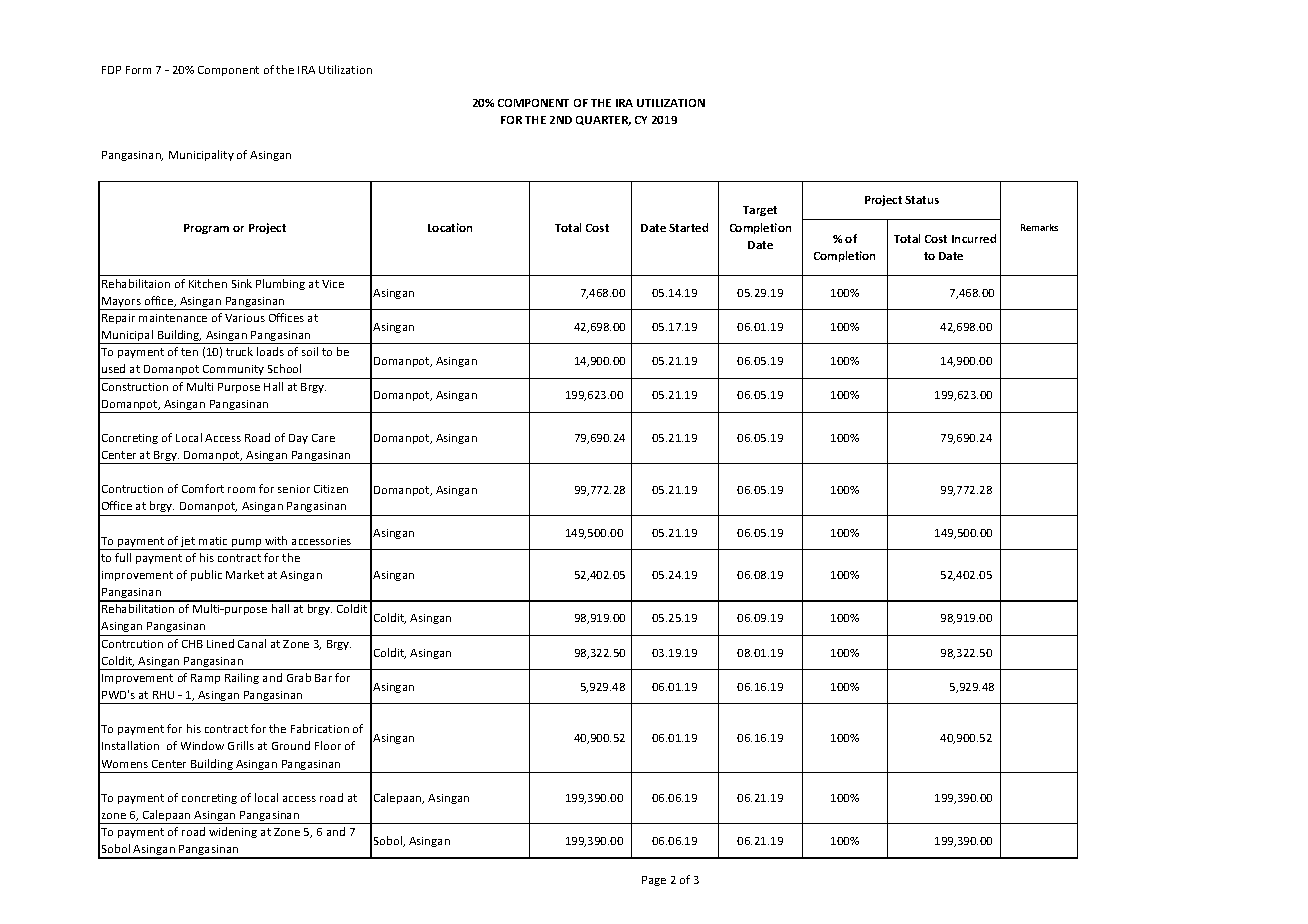  Describe the element at coordinates (233, 832) in the screenshot. I see `widening` at that location.
